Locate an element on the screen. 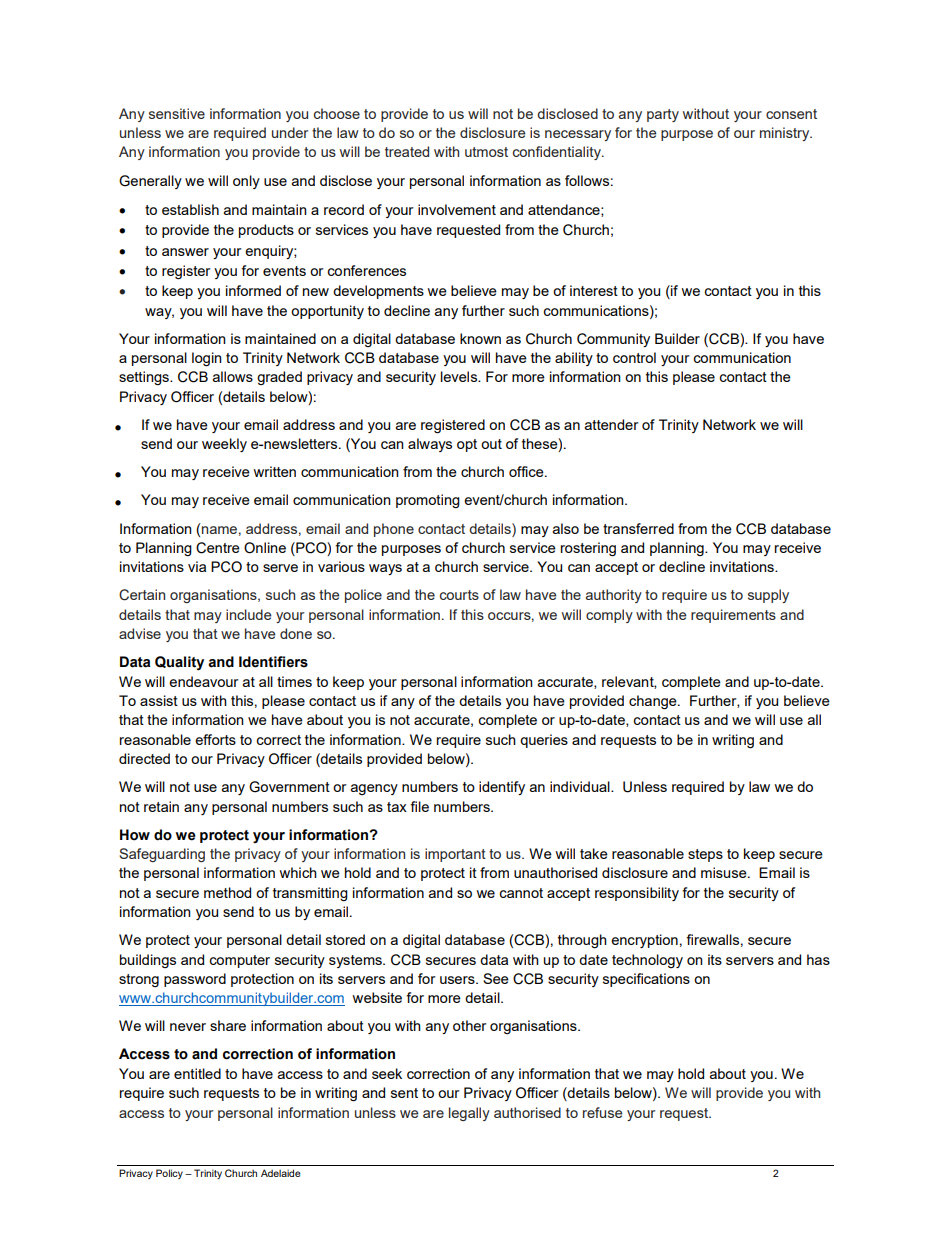 Image resolution: width=952 pixels, height=1233 pixels. supply is located at coordinates (768, 596).
